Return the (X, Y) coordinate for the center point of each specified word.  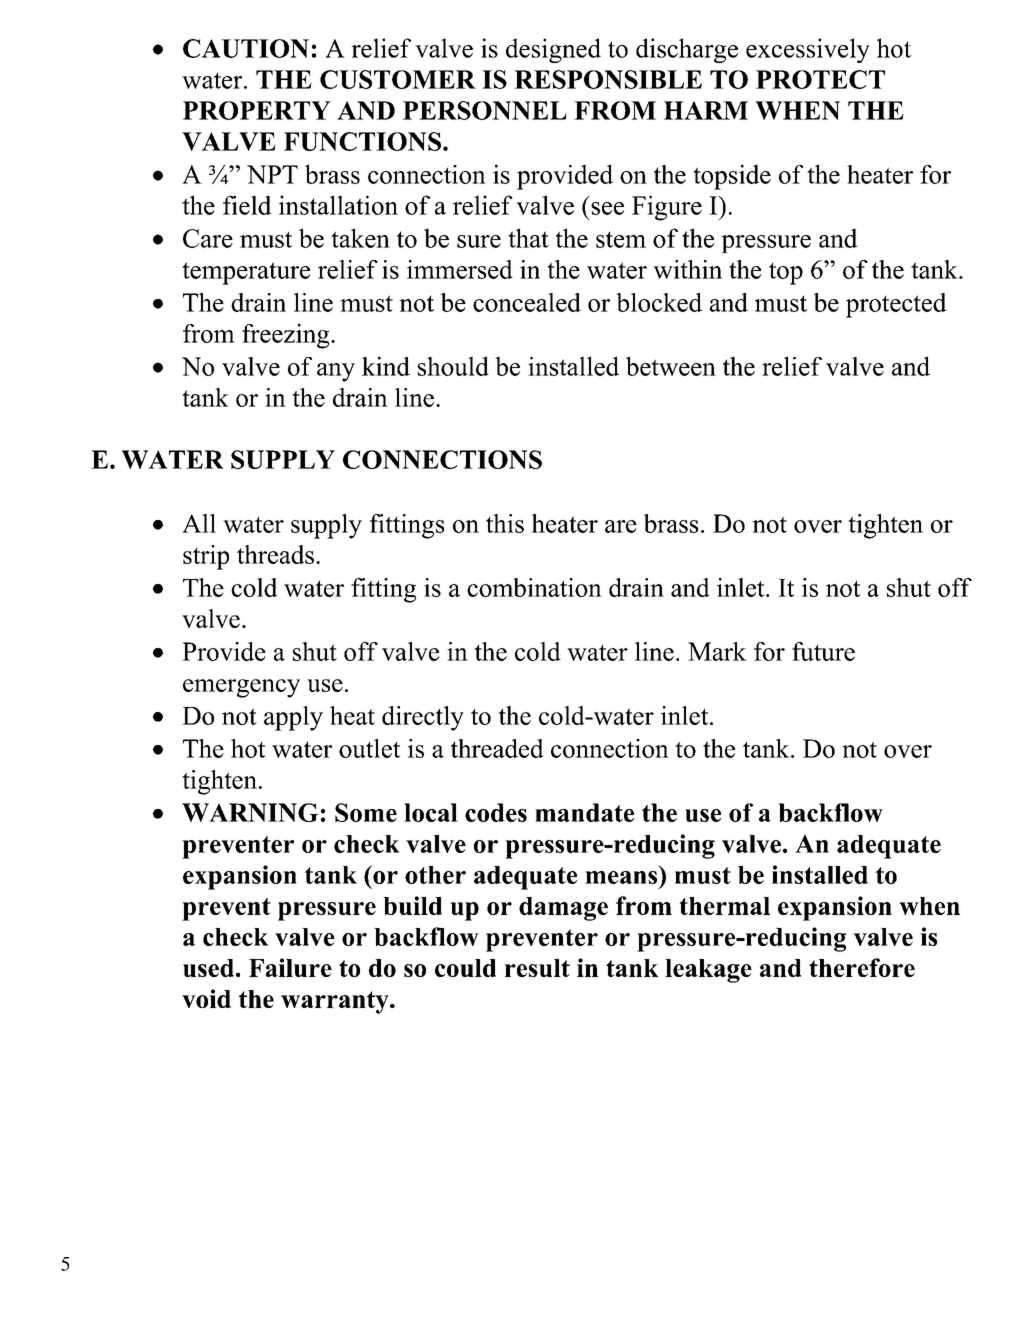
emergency (241, 688)
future (823, 651)
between (671, 366)
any (336, 372)
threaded (497, 748)
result (537, 968)
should (453, 366)
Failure (290, 967)
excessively (808, 50)
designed (553, 50)
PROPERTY (257, 110)
